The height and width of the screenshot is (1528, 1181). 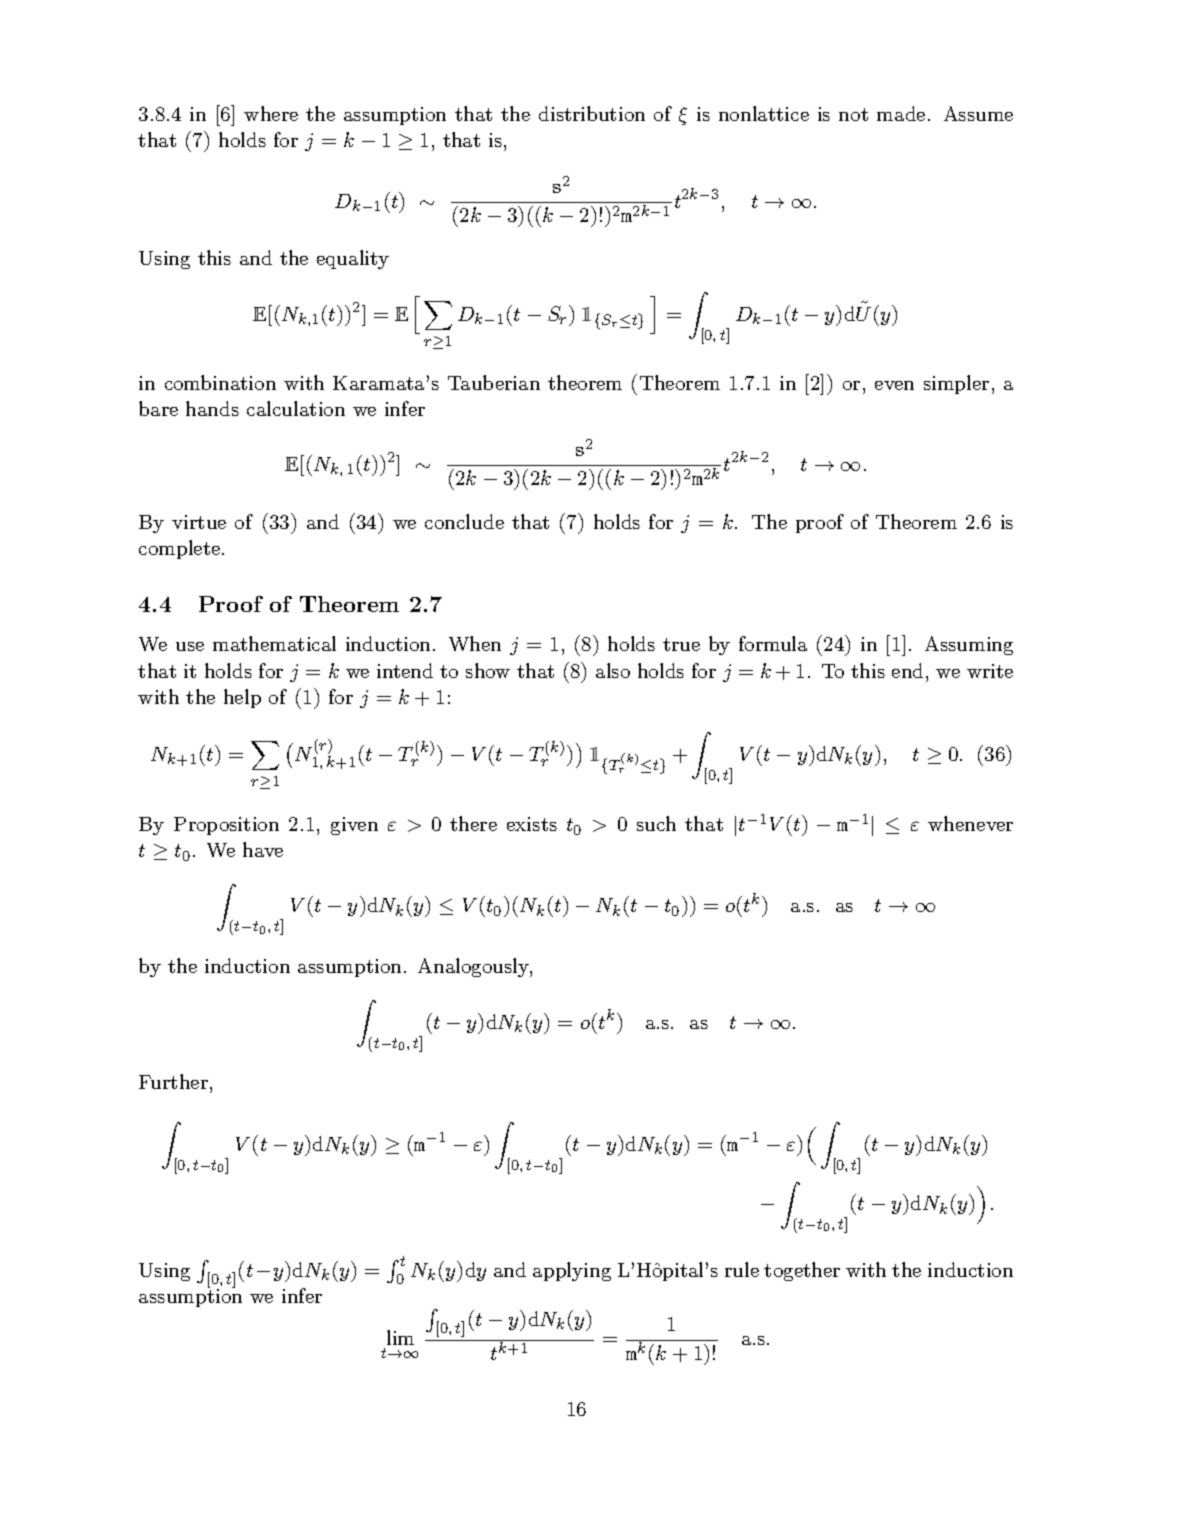 I want to click on lim, so click(x=400, y=1337).
